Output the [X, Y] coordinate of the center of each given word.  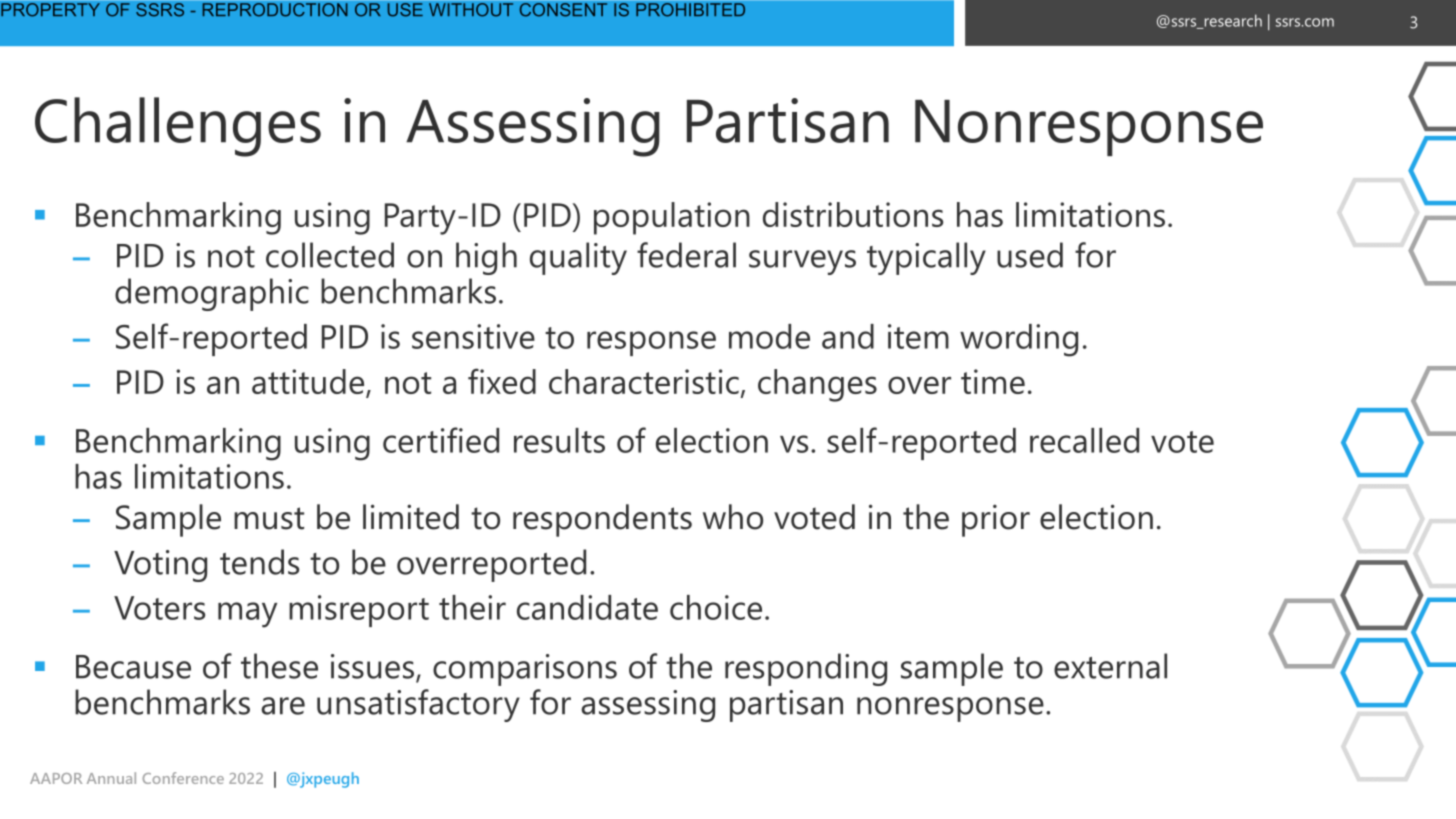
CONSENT [563, 10]
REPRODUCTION [275, 10]
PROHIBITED [690, 10]
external [1110, 666]
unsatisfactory [418, 705]
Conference [183, 778]
